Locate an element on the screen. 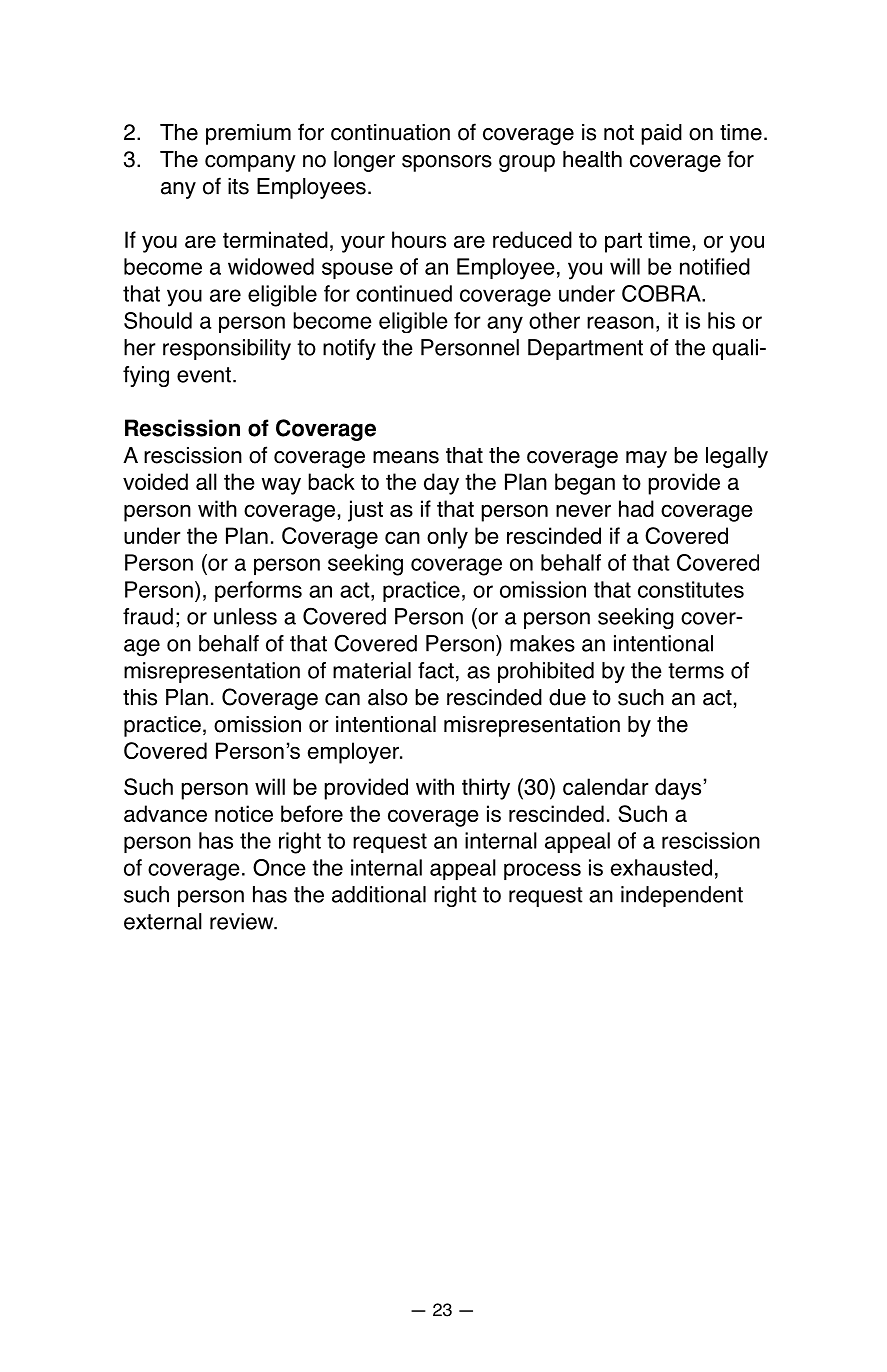  sponsors is located at coordinates (447, 163).
